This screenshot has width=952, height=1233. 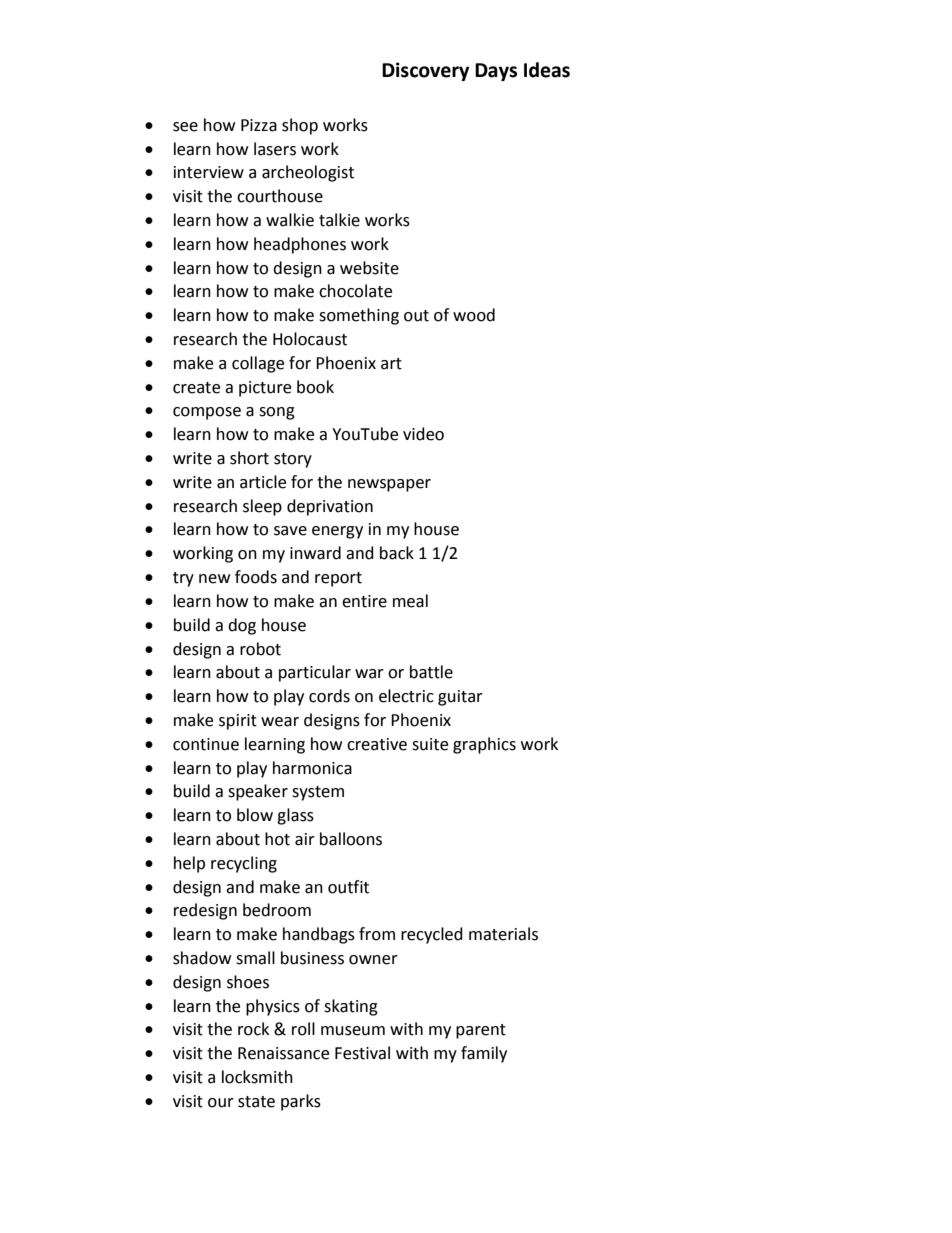 I want to click on entire, so click(x=364, y=601).
